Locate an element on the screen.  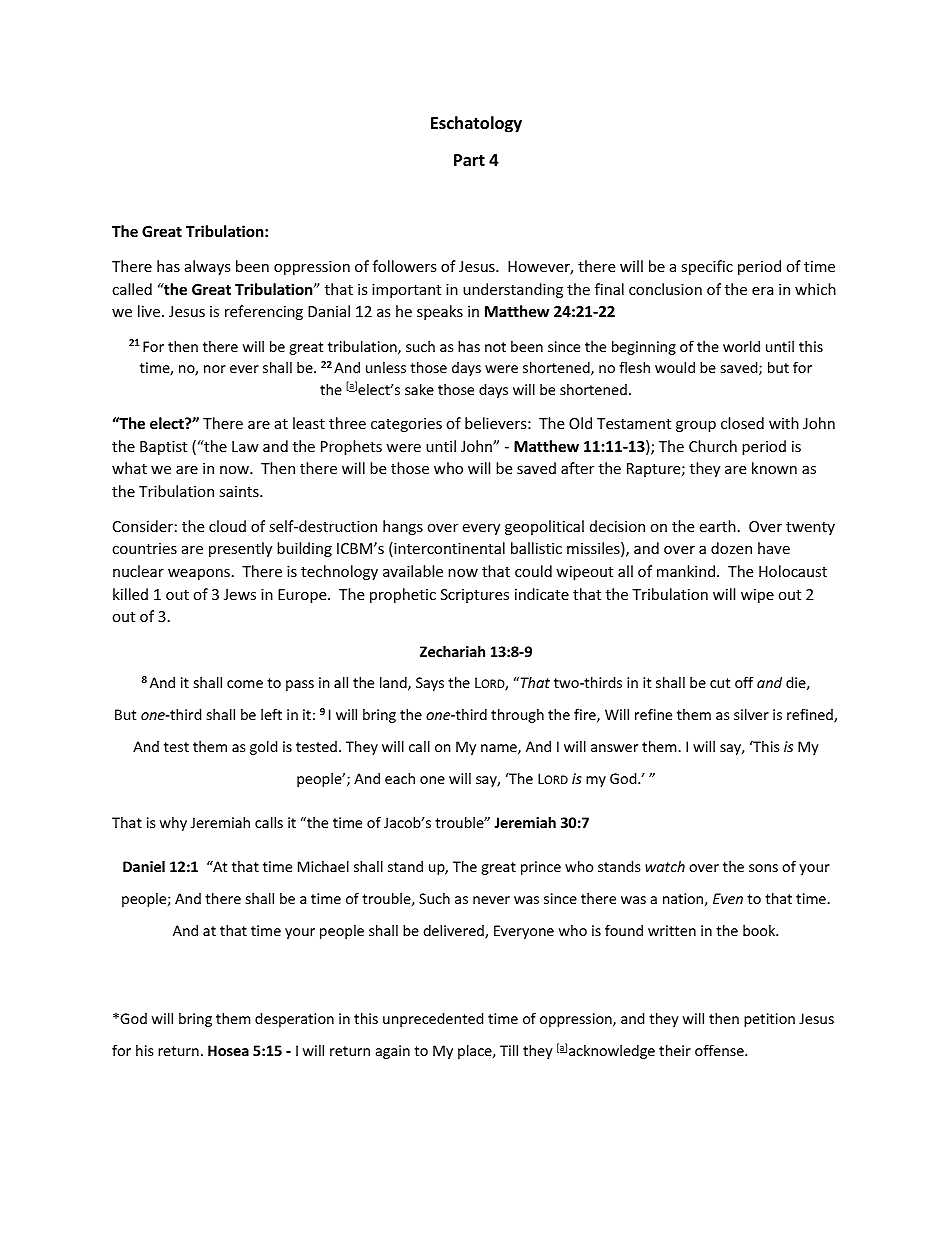
referencing is located at coordinates (264, 312).
